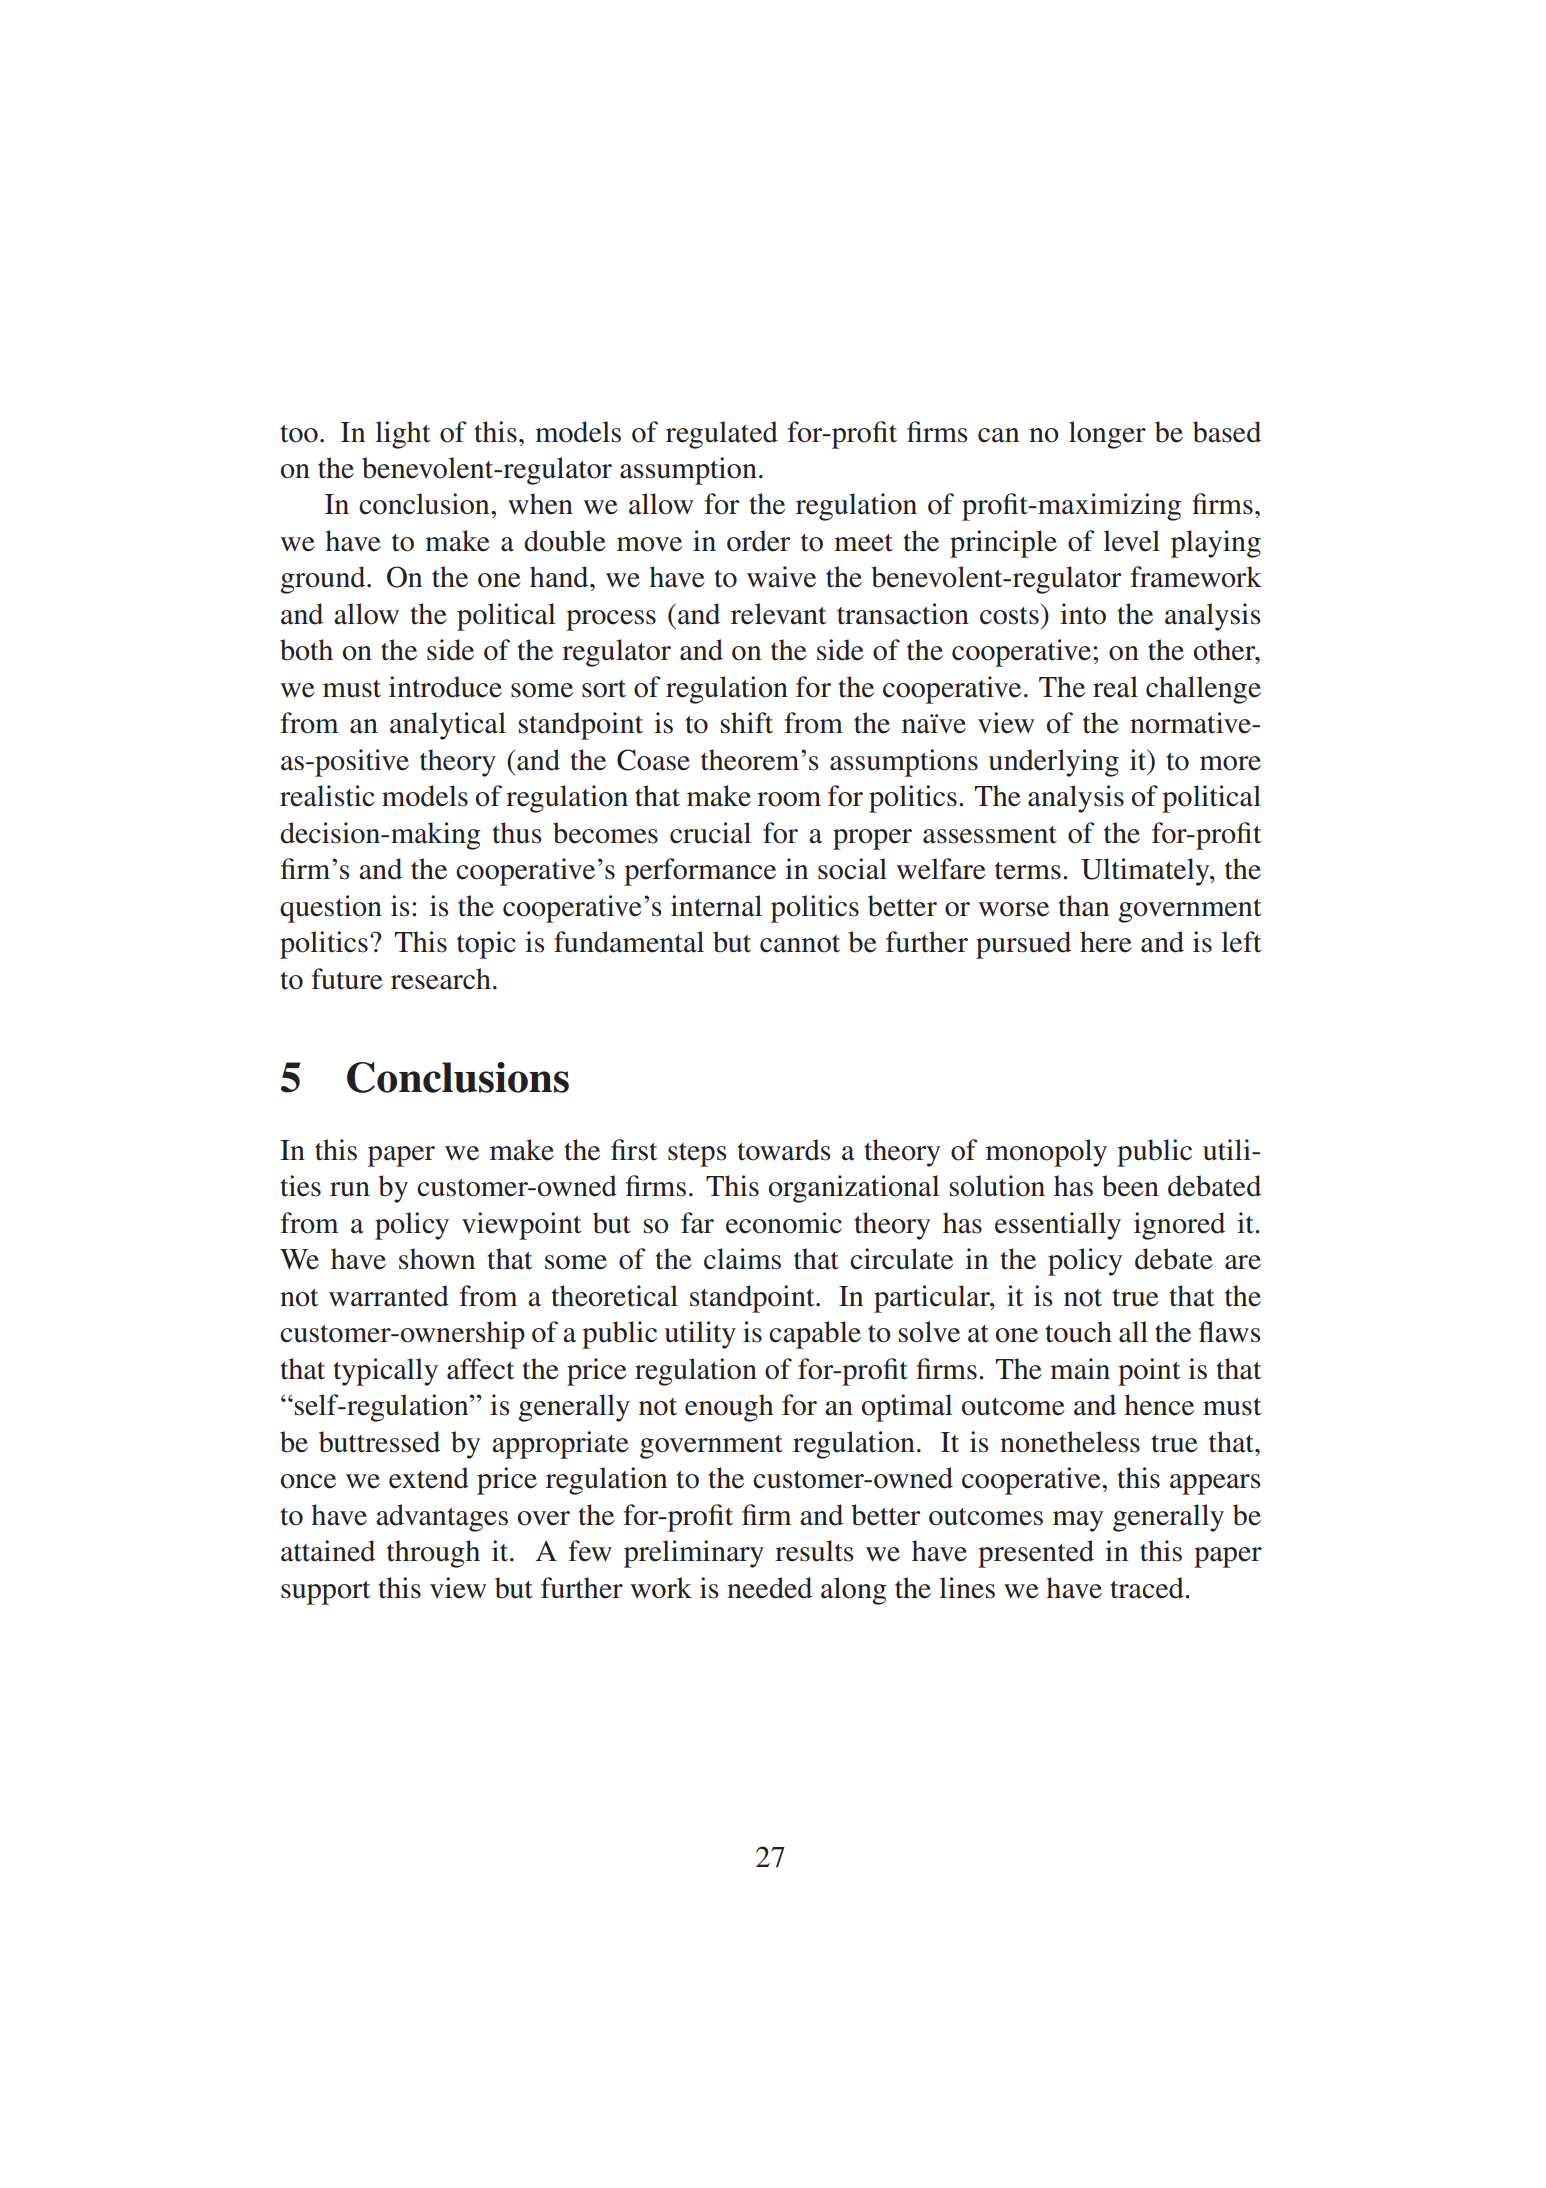 The height and width of the image is (2188, 1546). What do you see at coordinates (722, 435) in the image?
I see `regulated` at bounding box center [722, 435].
